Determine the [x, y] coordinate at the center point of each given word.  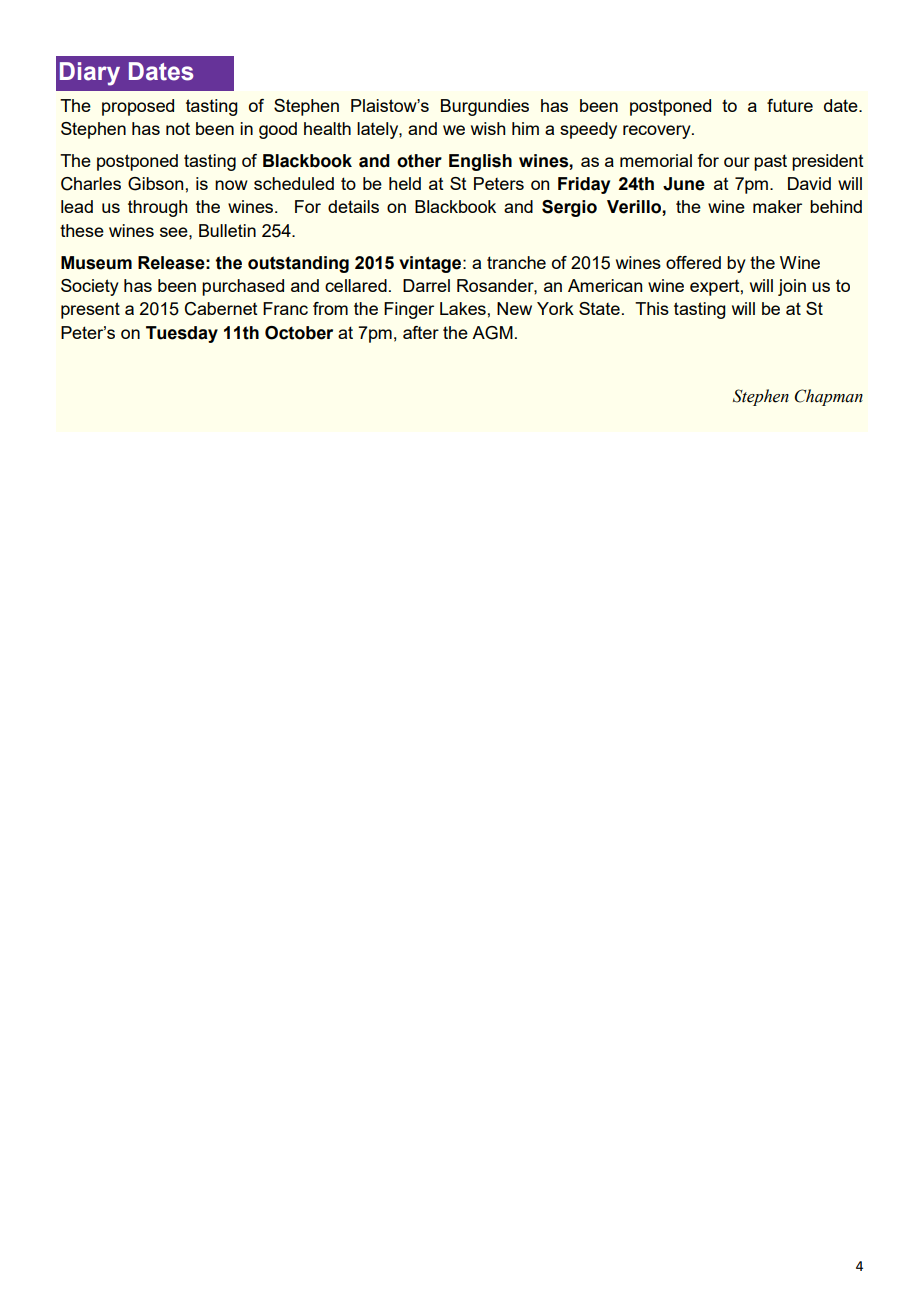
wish [488, 128]
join [792, 287]
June [684, 184]
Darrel [426, 285]
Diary [90, 74]
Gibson [155, 184]
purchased [243, 287]
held [405, 183]
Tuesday [182, 334]
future [790, 105]
